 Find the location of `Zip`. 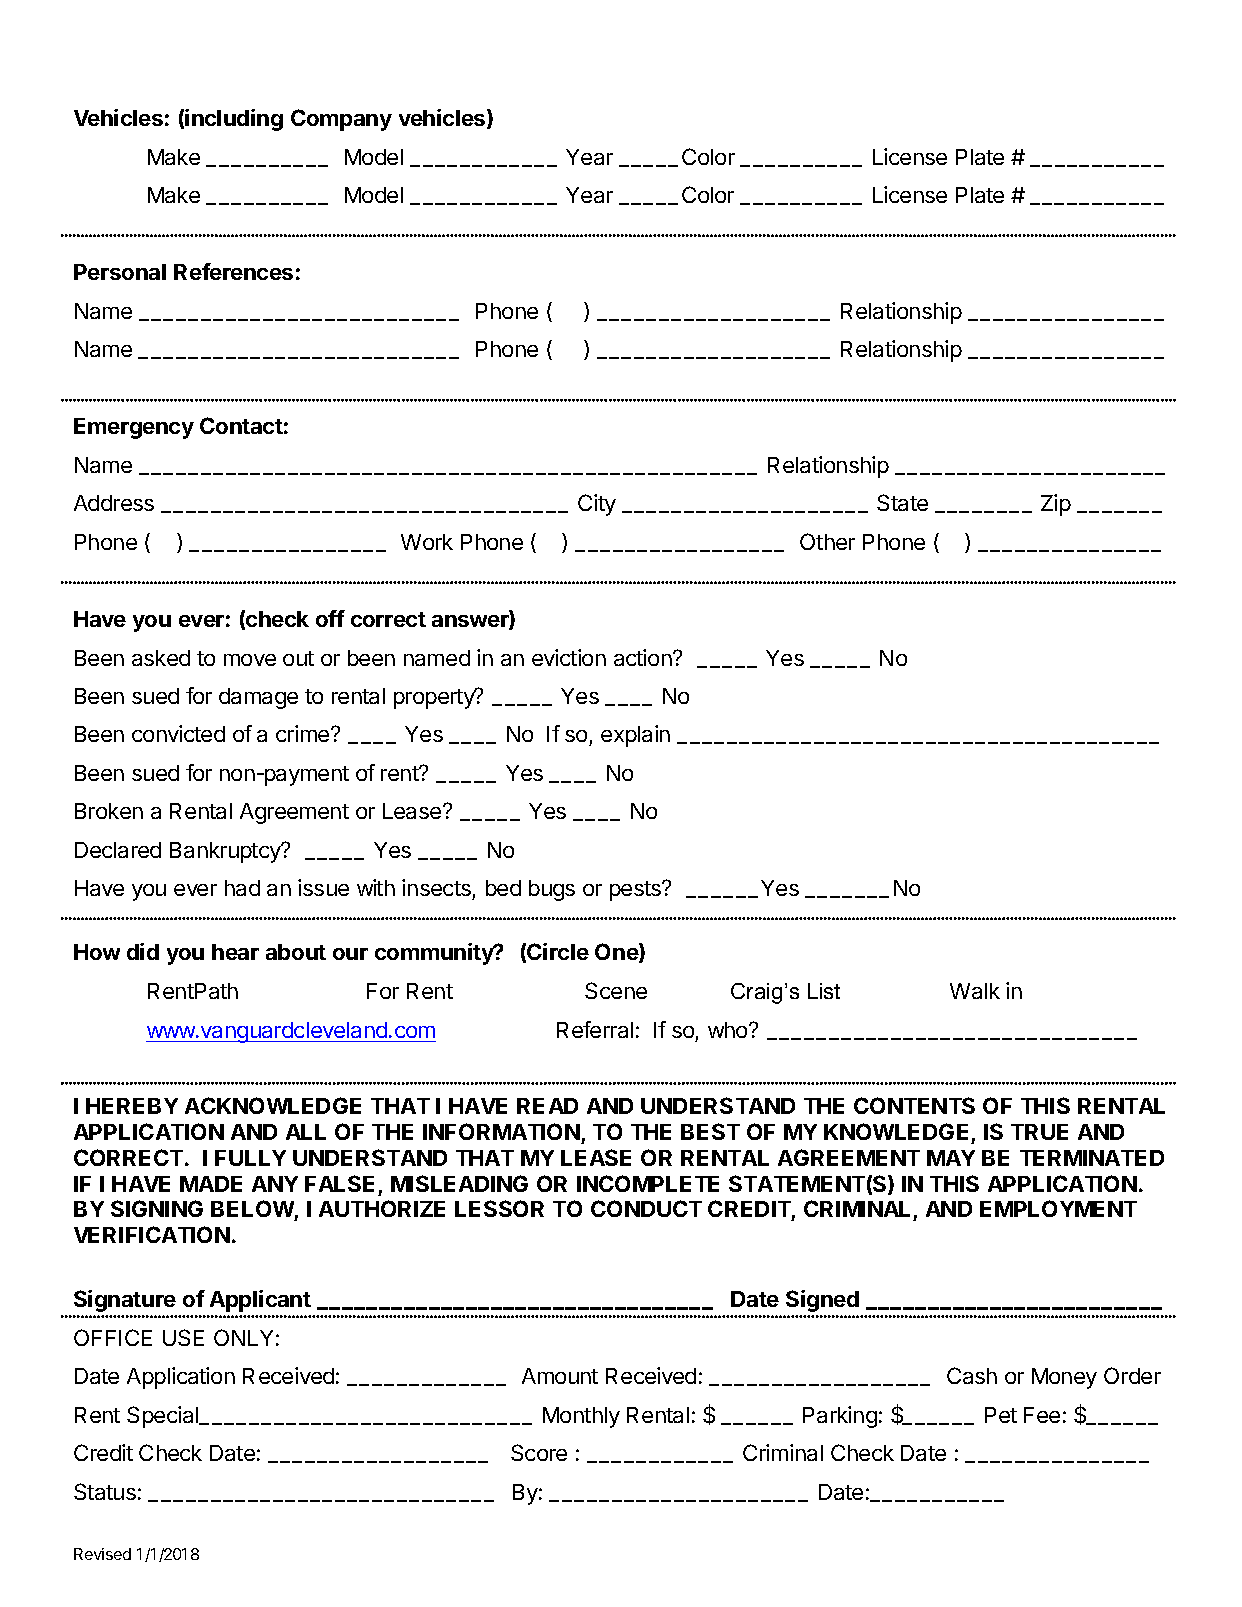

Zip is located at coordinates (1056, 505).
